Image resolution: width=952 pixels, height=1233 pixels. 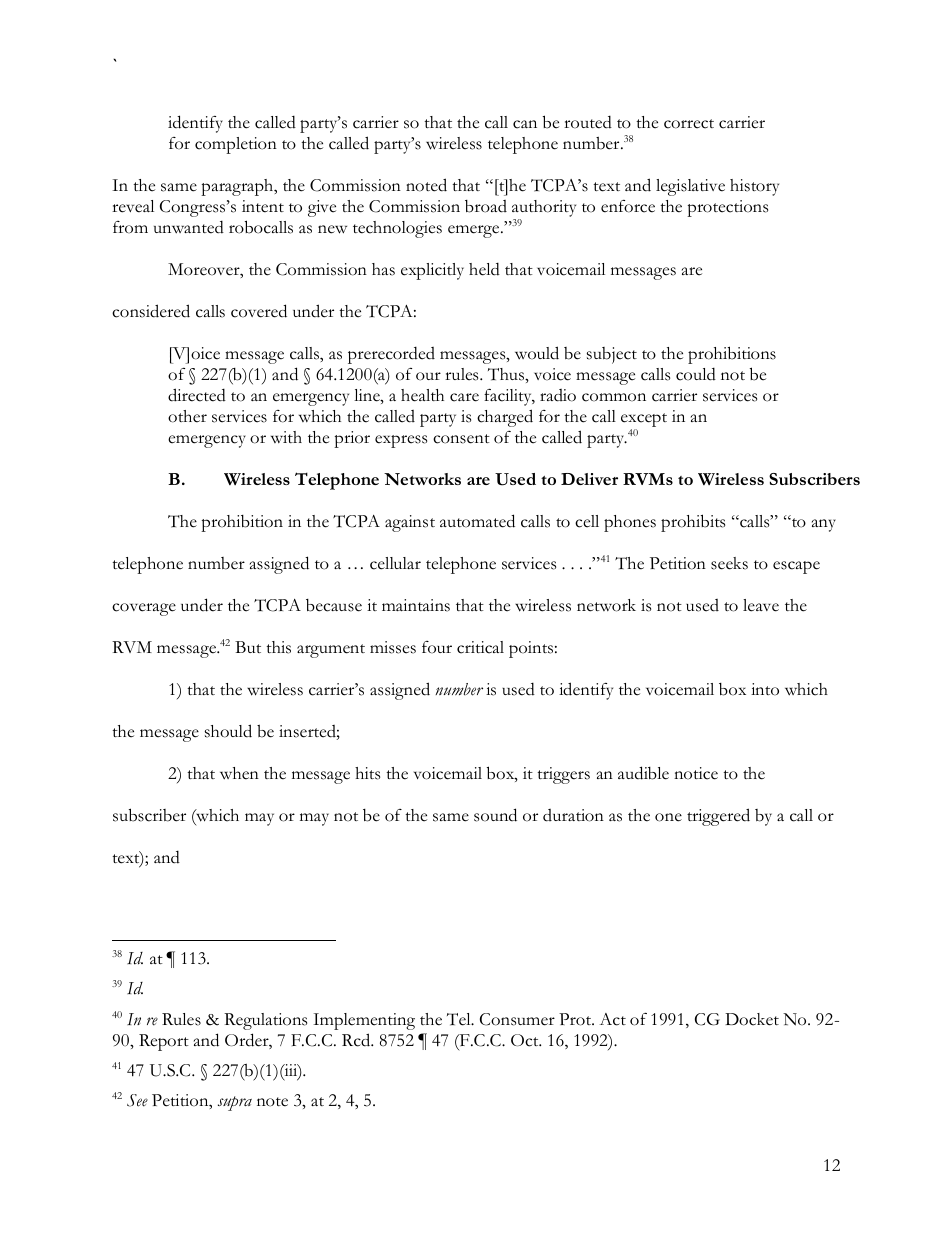 What do you see at coordinates (236, 145) in the screenshot?
I see `completion` at bounding box center [236, 145].
